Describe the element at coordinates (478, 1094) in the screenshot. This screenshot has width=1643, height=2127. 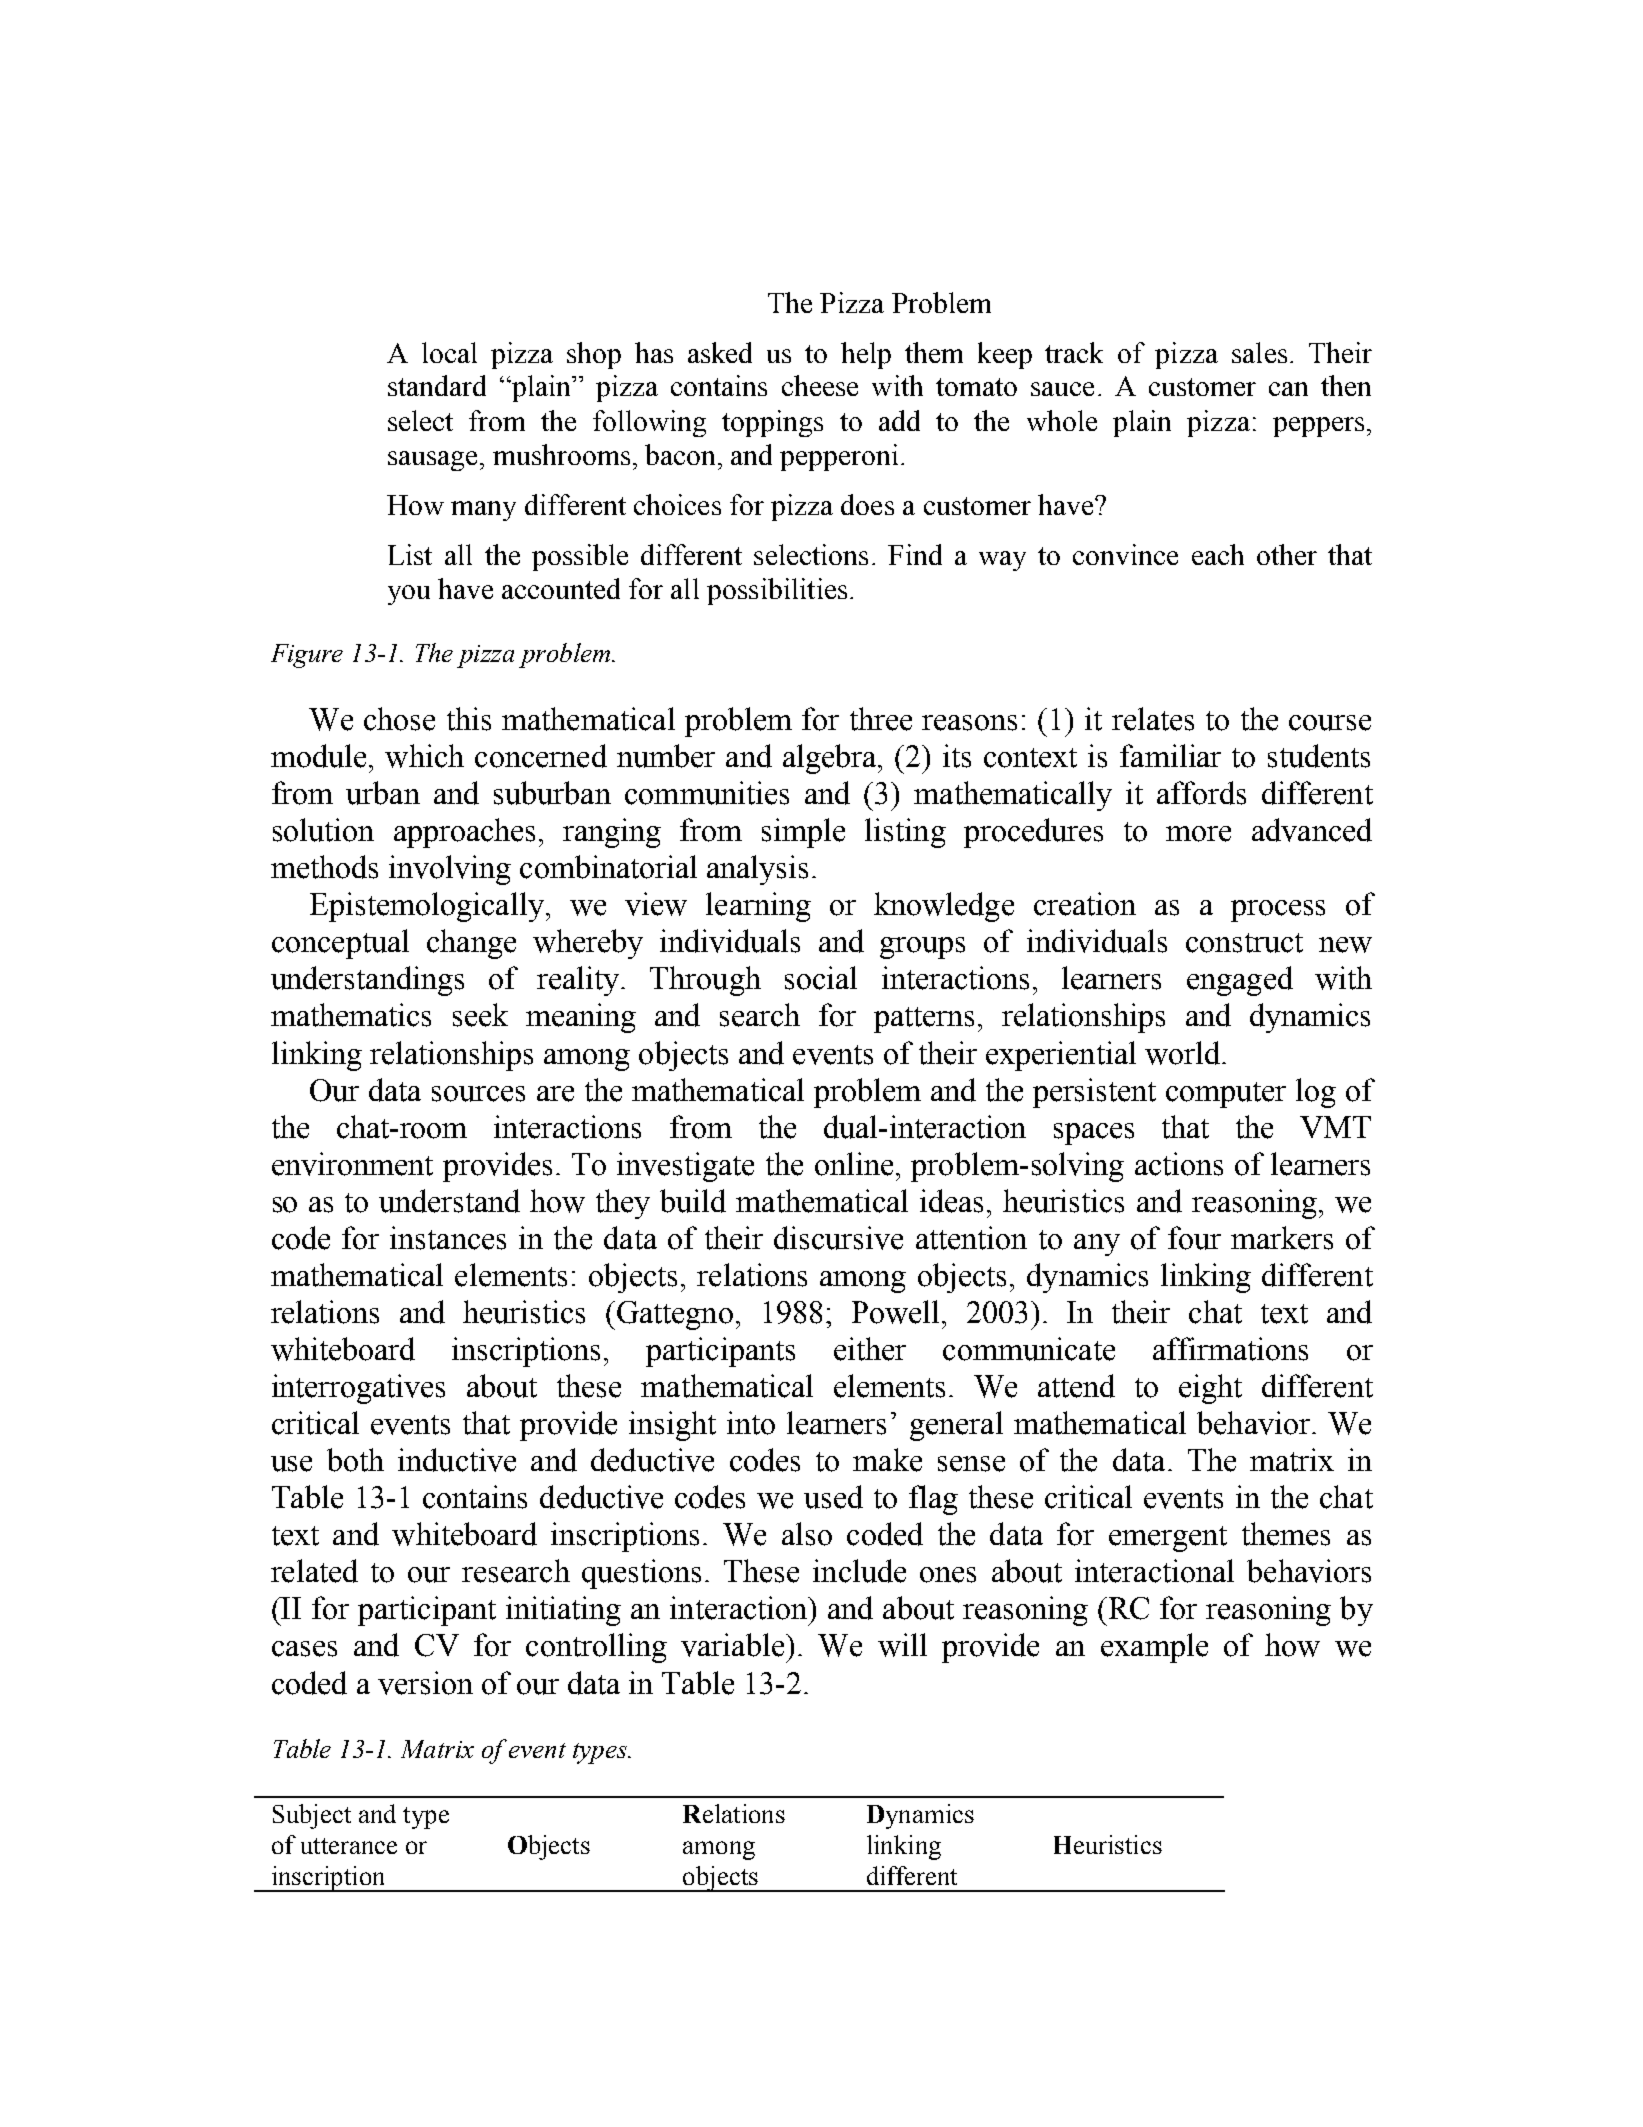
I see `sources` at that location.
